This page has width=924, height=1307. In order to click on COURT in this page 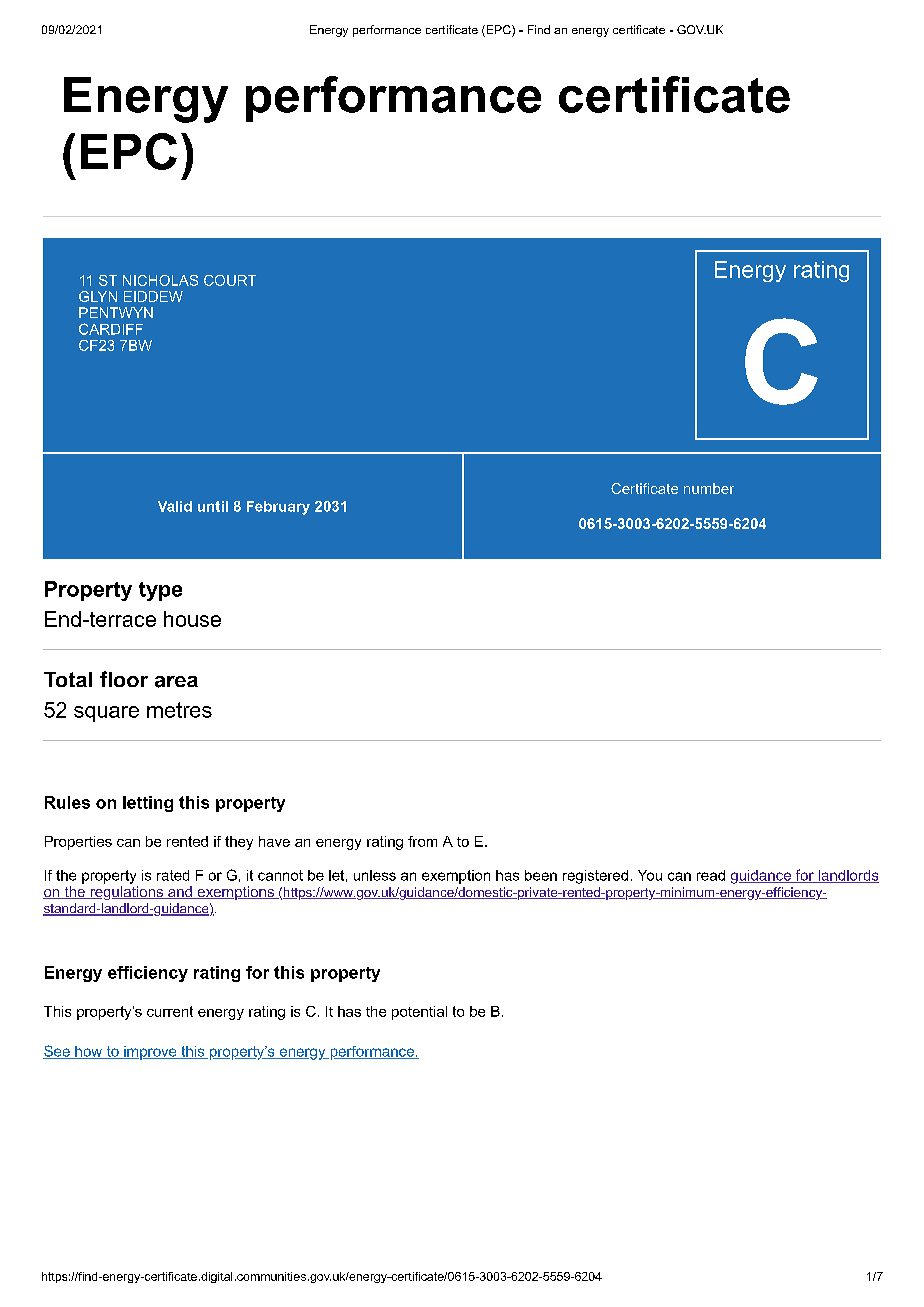, I will do `click(230, 280)`.
